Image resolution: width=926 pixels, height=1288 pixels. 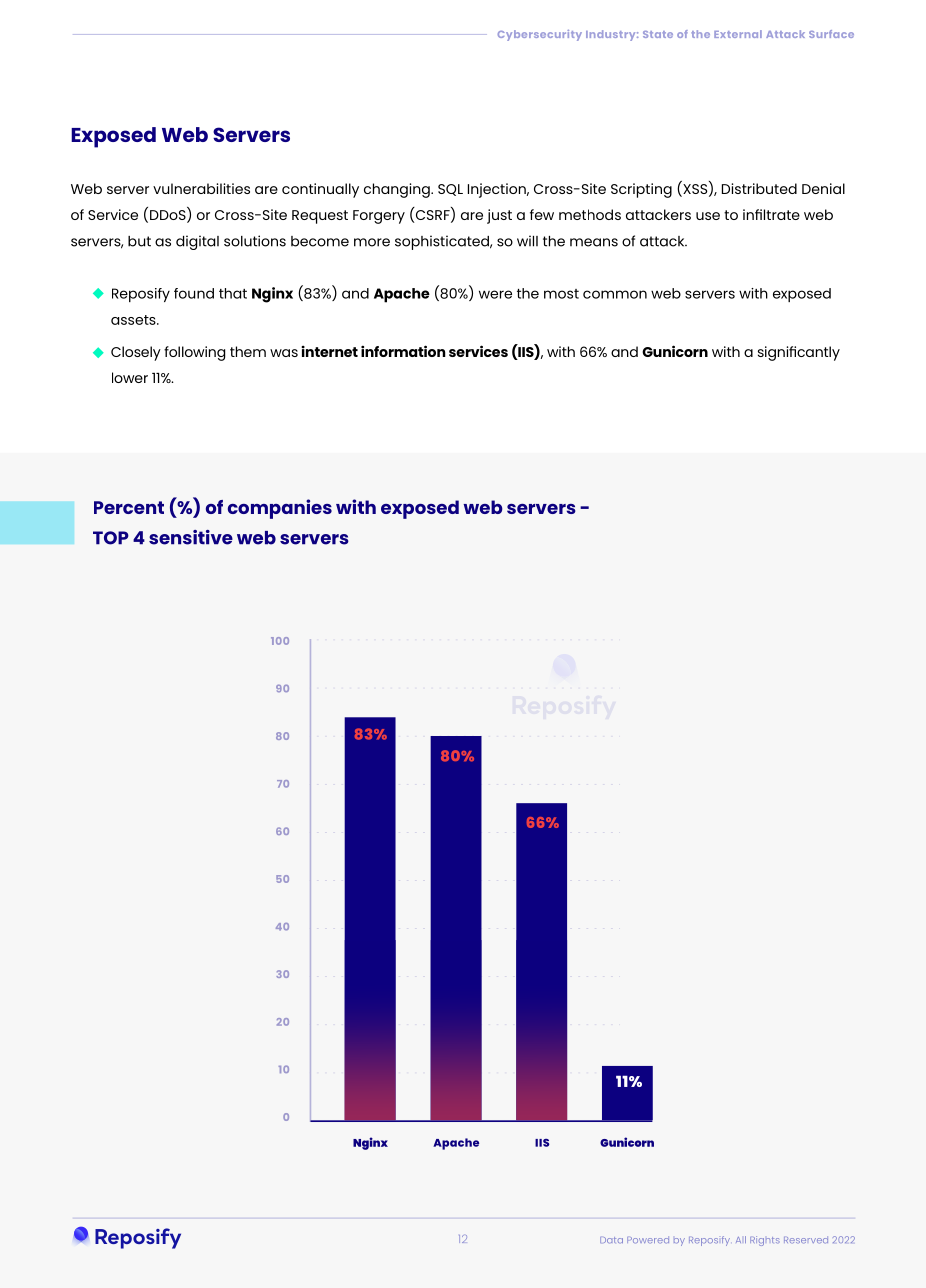 I want to click on most, so click(x=561, y=294).
